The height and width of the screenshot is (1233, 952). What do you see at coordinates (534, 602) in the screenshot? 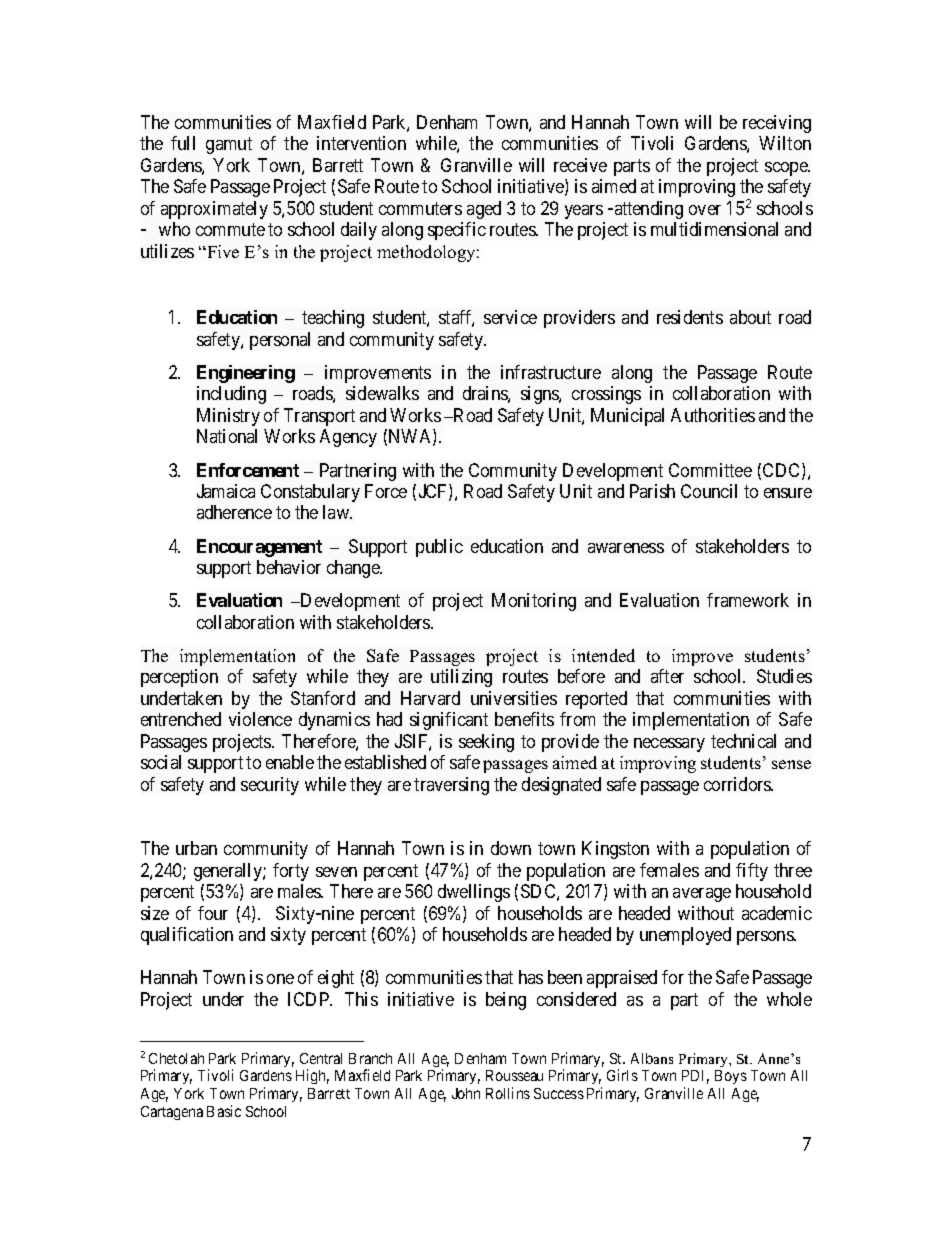
I see `Monitoring` at bounding box center [534, 602].
